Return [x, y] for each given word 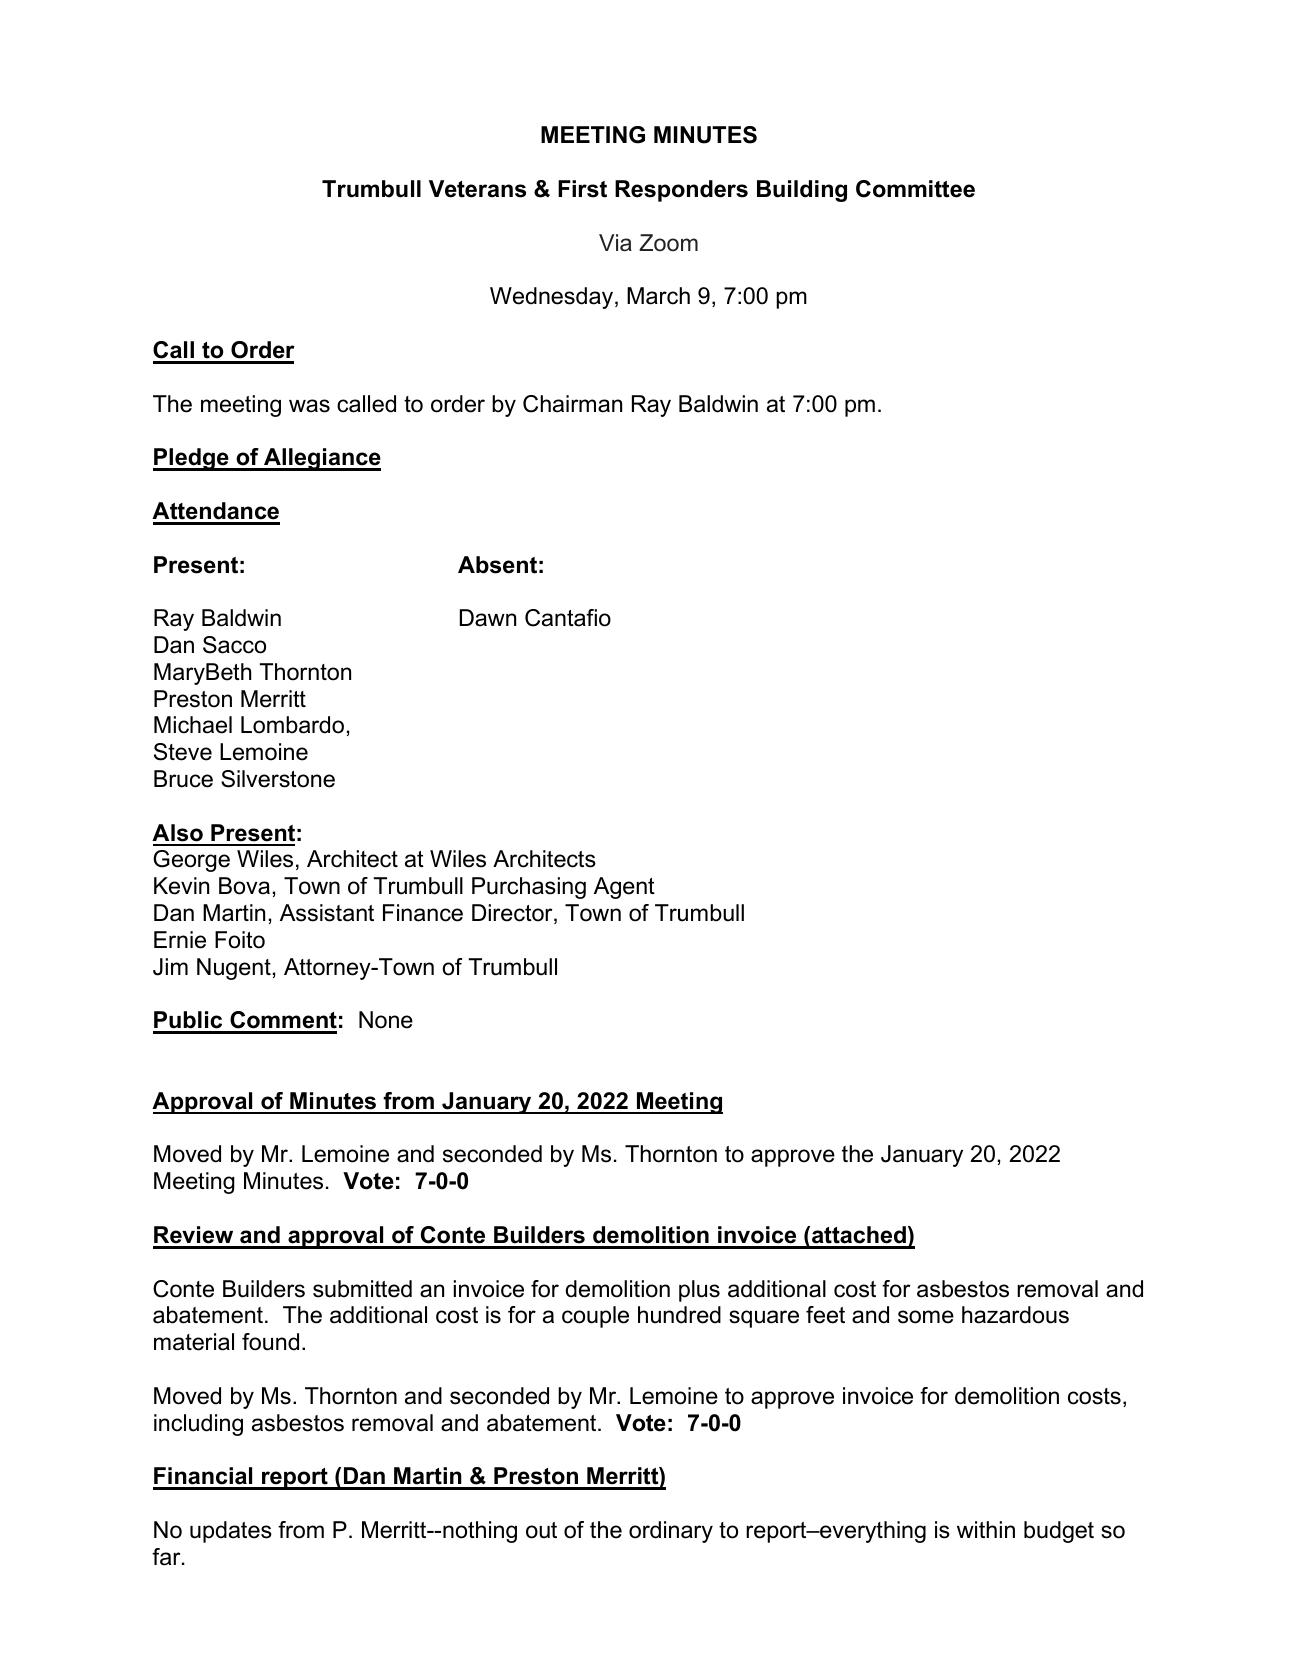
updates [231, 1532]
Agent [624, 888]
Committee [915, 189]
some [926, 1317]
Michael [193, 725]
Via [615, 243]
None [386, 1020]
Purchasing [529, 888]
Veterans [477, 189]
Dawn [488, 618]
